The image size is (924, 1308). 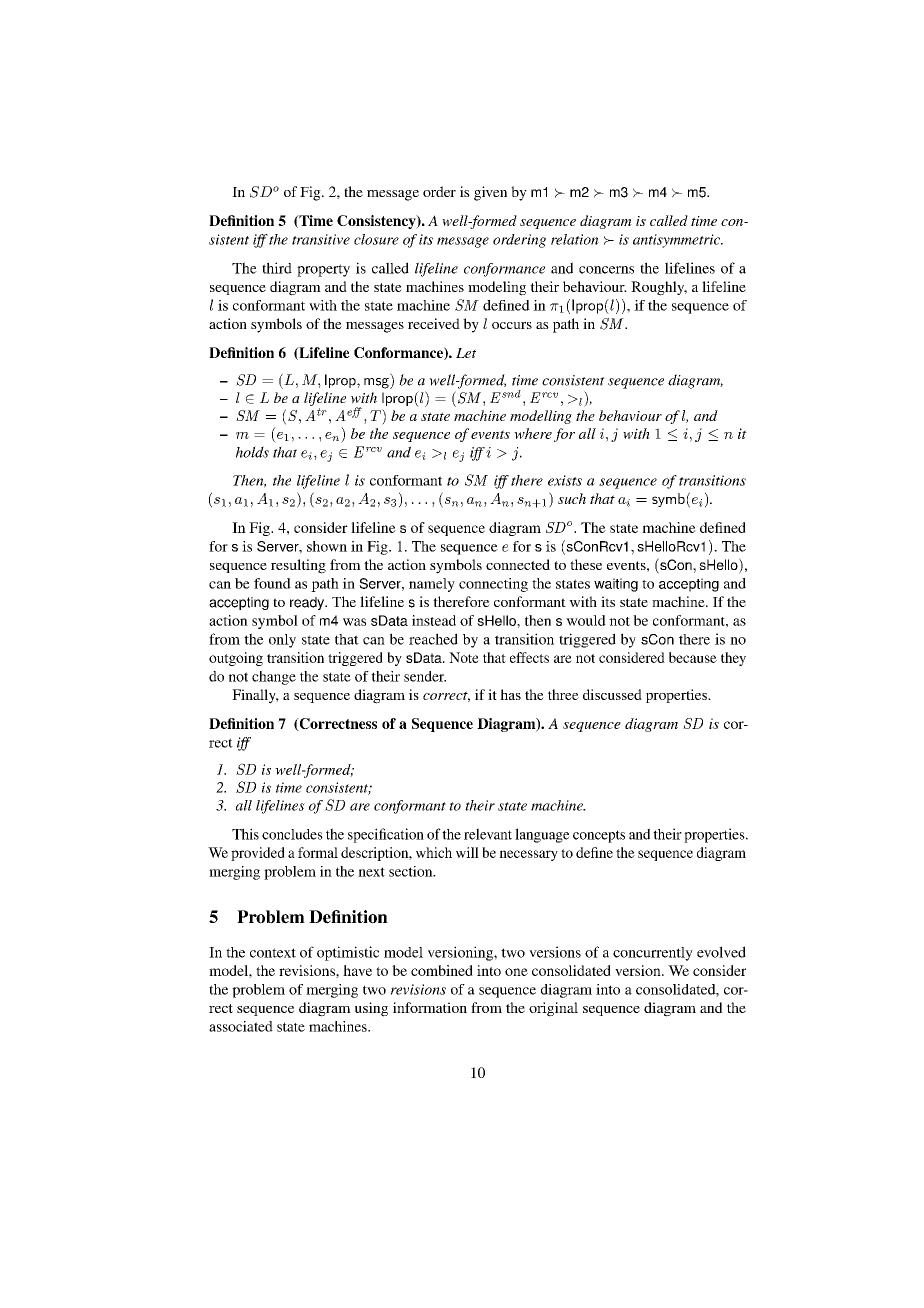 I want to click on relevant, so click(x=488, y=834).
